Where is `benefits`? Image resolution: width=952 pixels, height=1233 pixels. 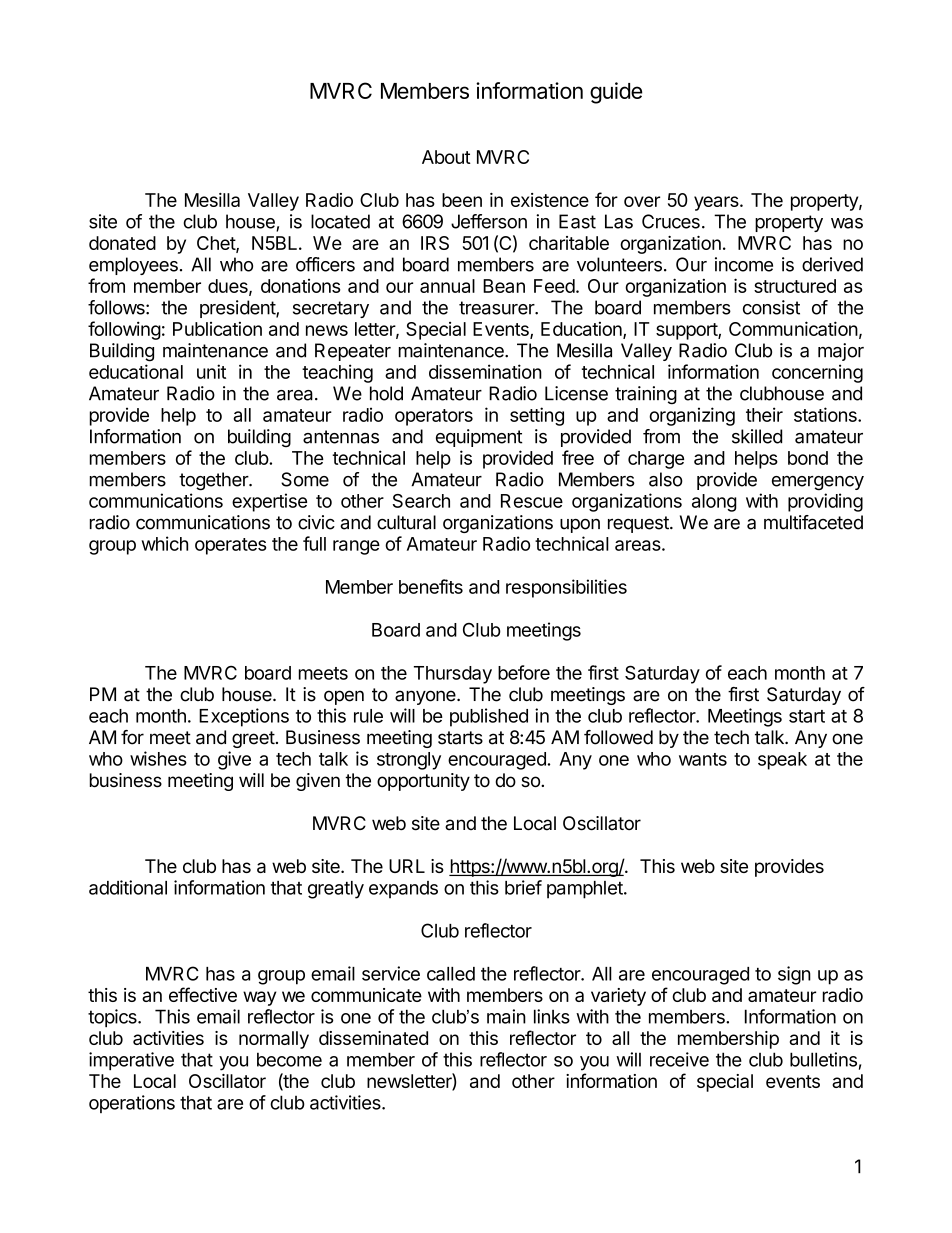
benefits is located at coordinates (431, 586).
